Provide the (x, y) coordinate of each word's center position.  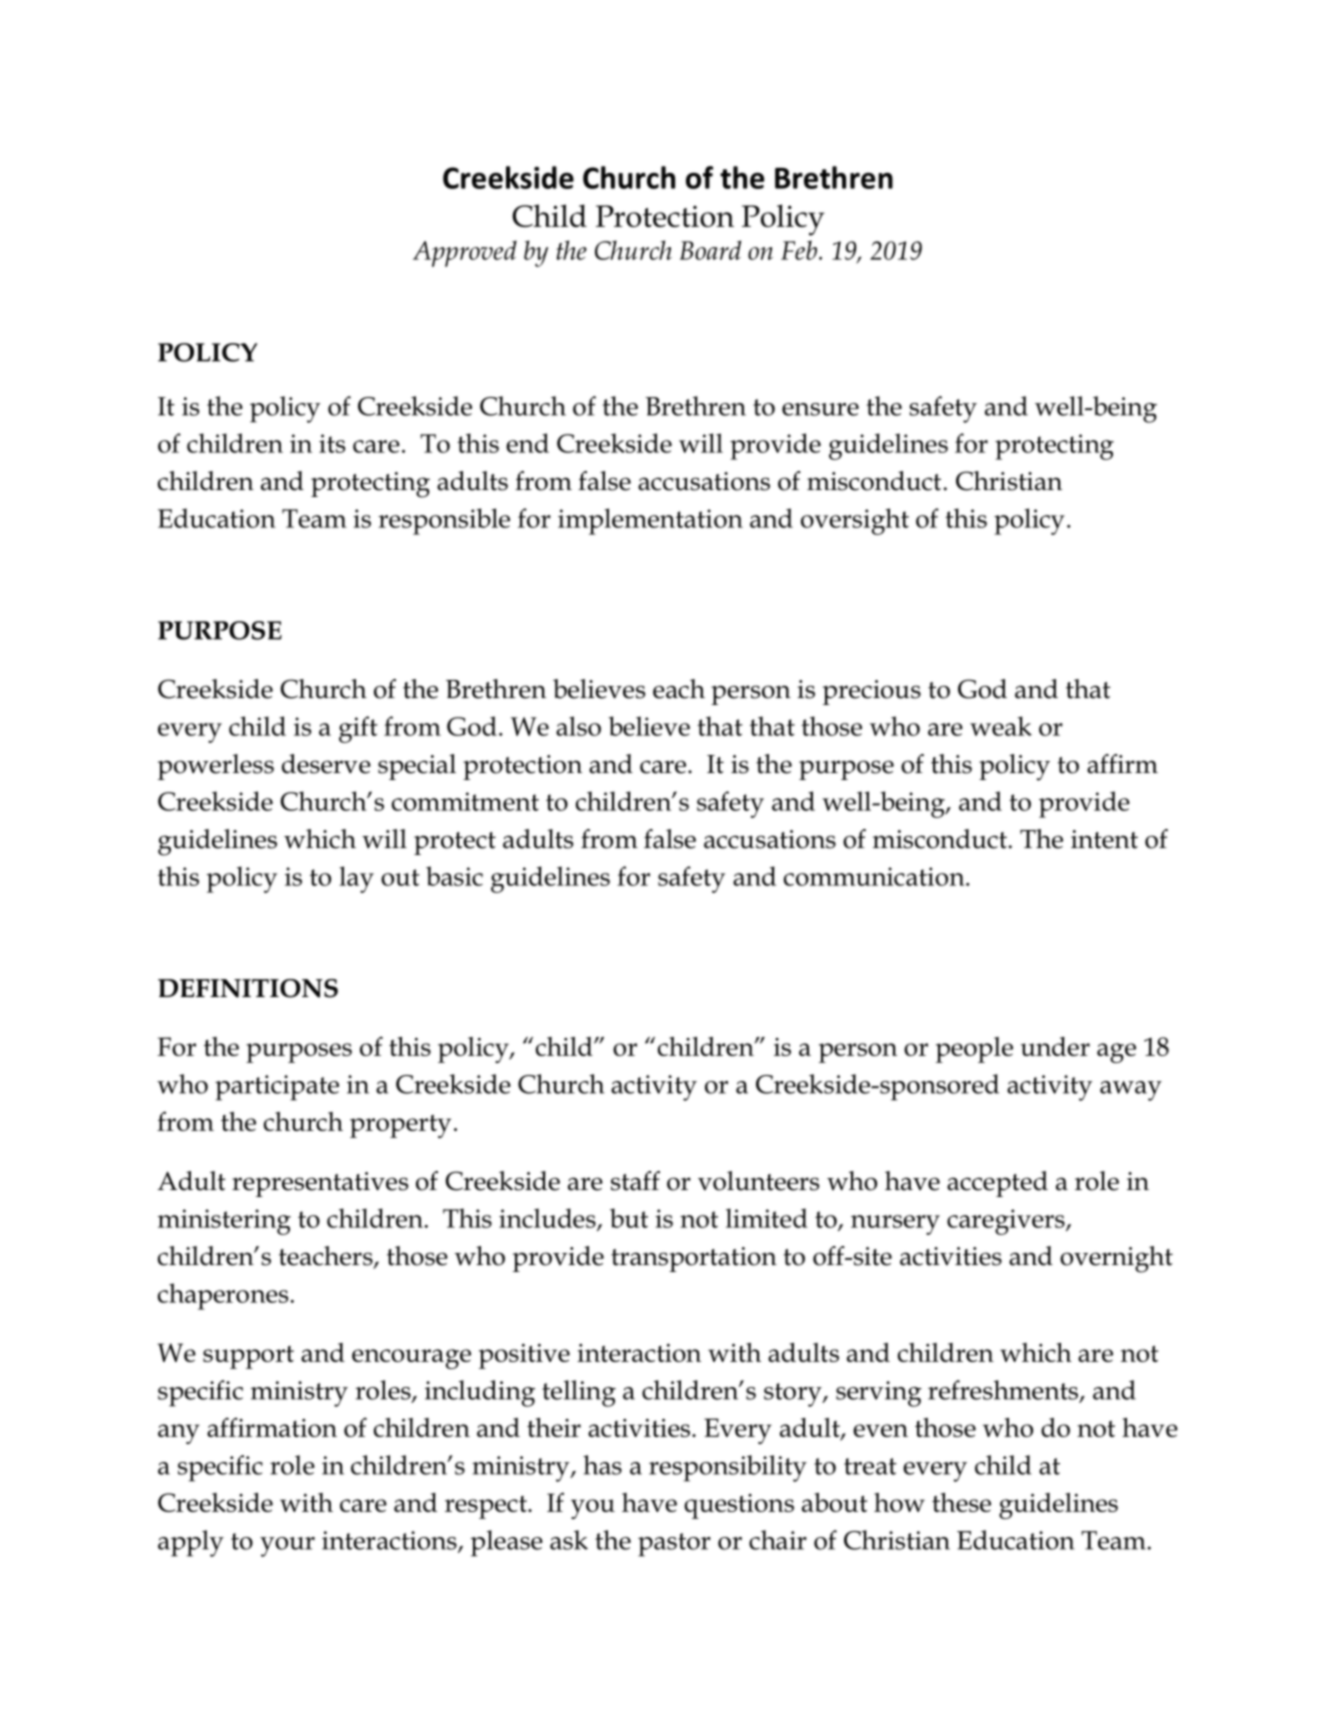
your (287, 1547)
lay (356, 879)
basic (454, 876)
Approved (465, 253)
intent (1104, 839)
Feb (799, 250)
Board (710, 250)
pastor (674, 1545)
